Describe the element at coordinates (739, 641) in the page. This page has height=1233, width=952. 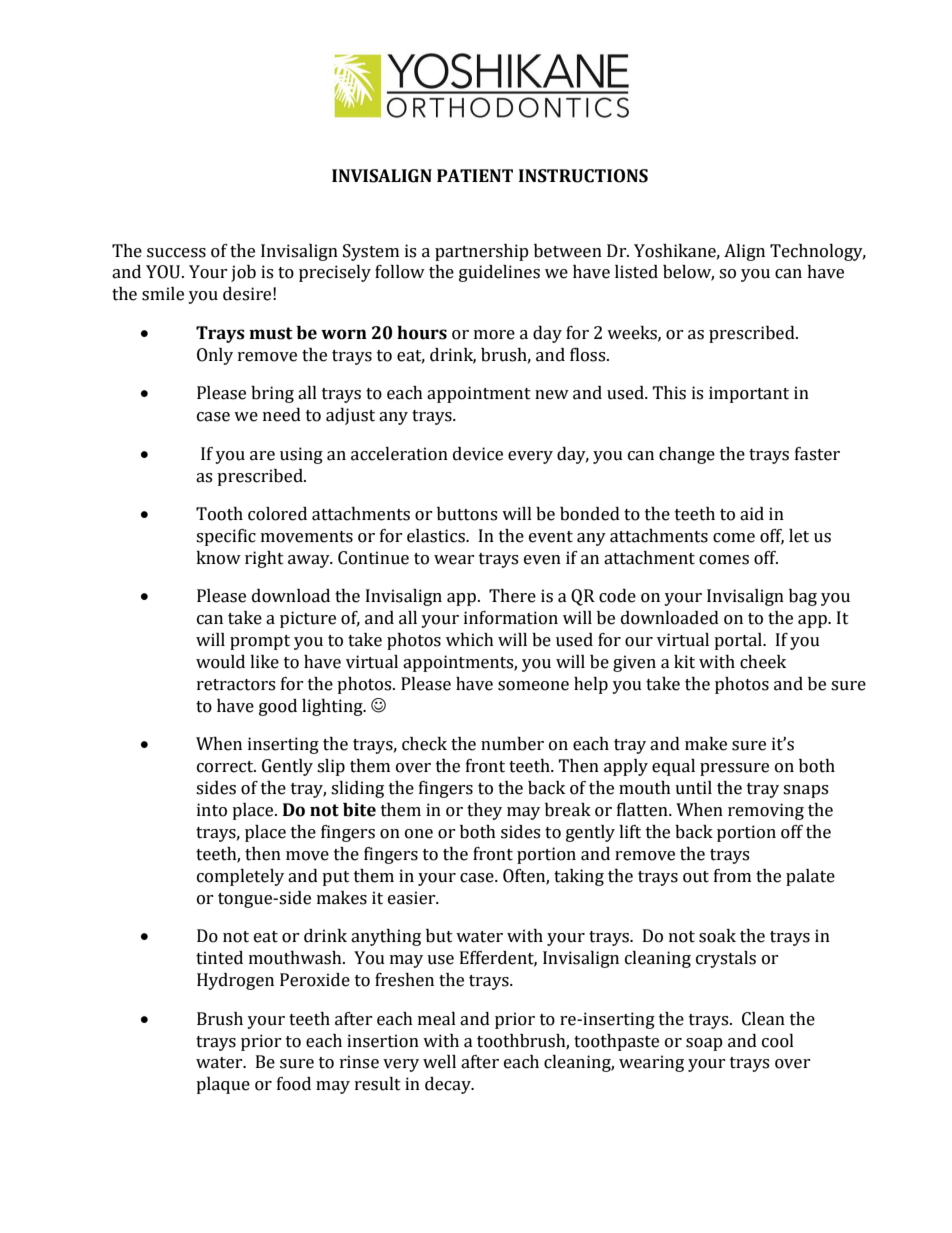
I see `portal` at that location.
